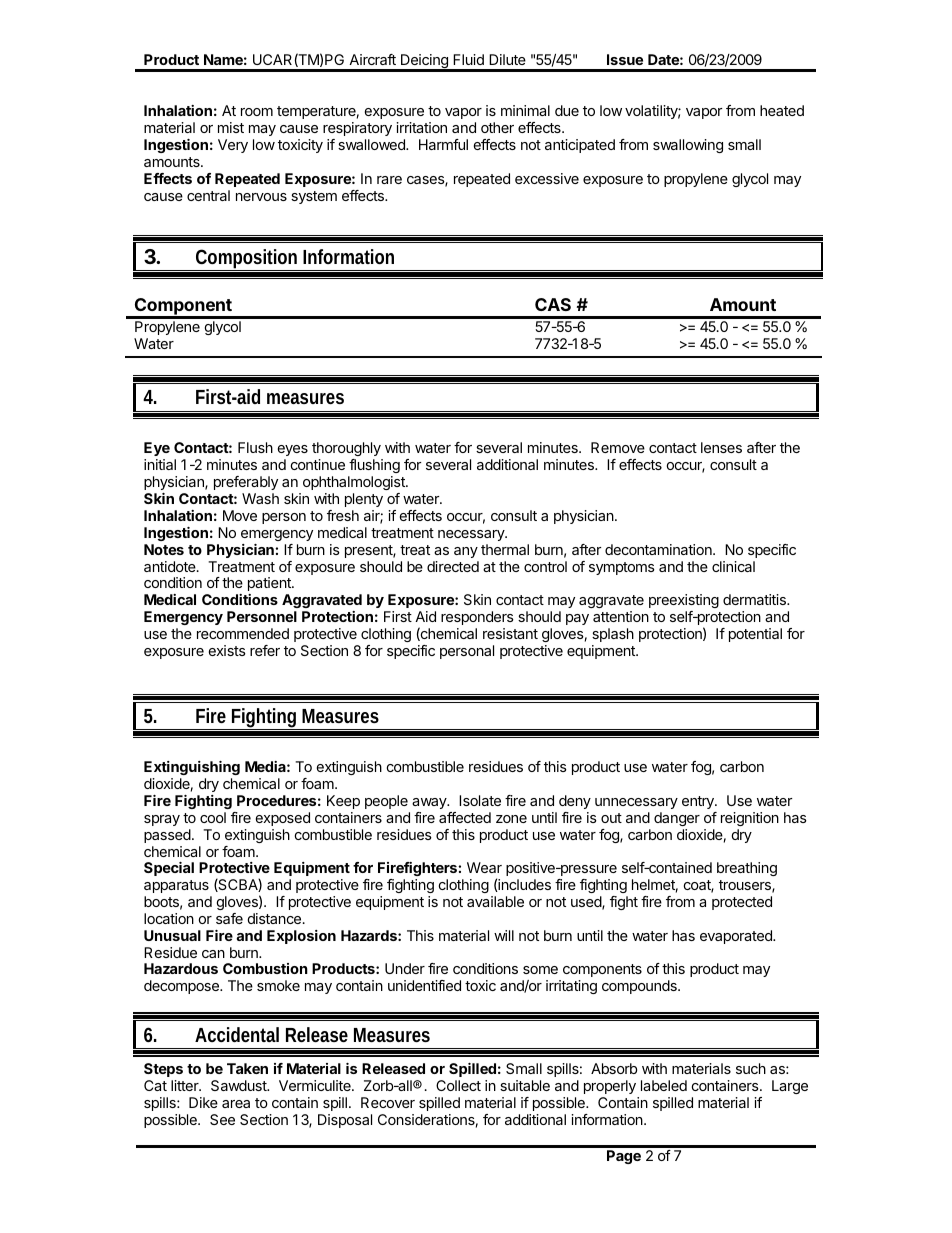  I want to click on entry, so click(699, 802).
